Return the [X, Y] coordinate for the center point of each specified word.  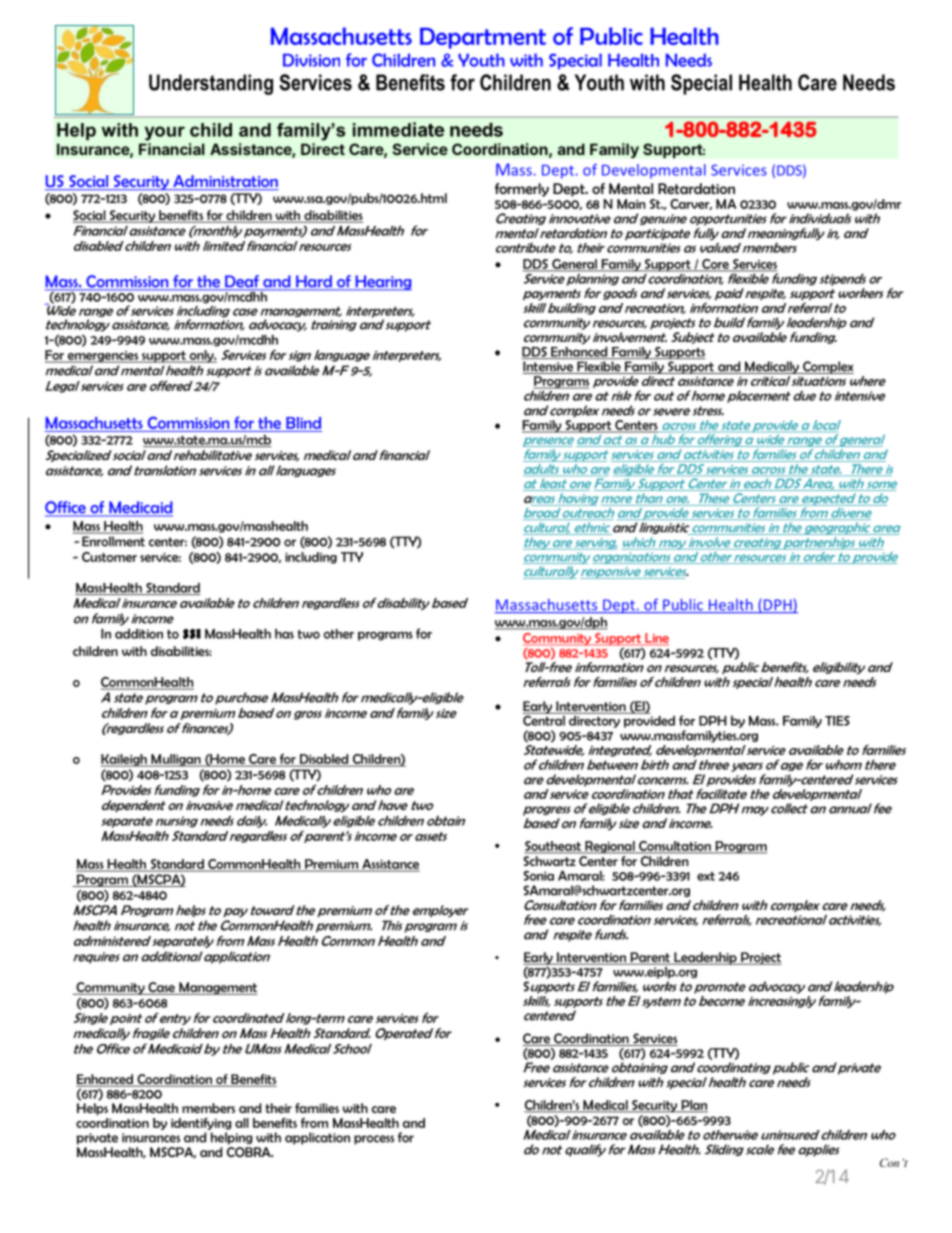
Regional [610, 847]
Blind [303, 423]
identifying [201, 1124]
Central [545, 719]
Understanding [211, 84]
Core [715, 265]
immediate [398, 129]
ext [706, 876]
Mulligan [176, 760]
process [374, 1140]
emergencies [103, 357]
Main [631, 204]
